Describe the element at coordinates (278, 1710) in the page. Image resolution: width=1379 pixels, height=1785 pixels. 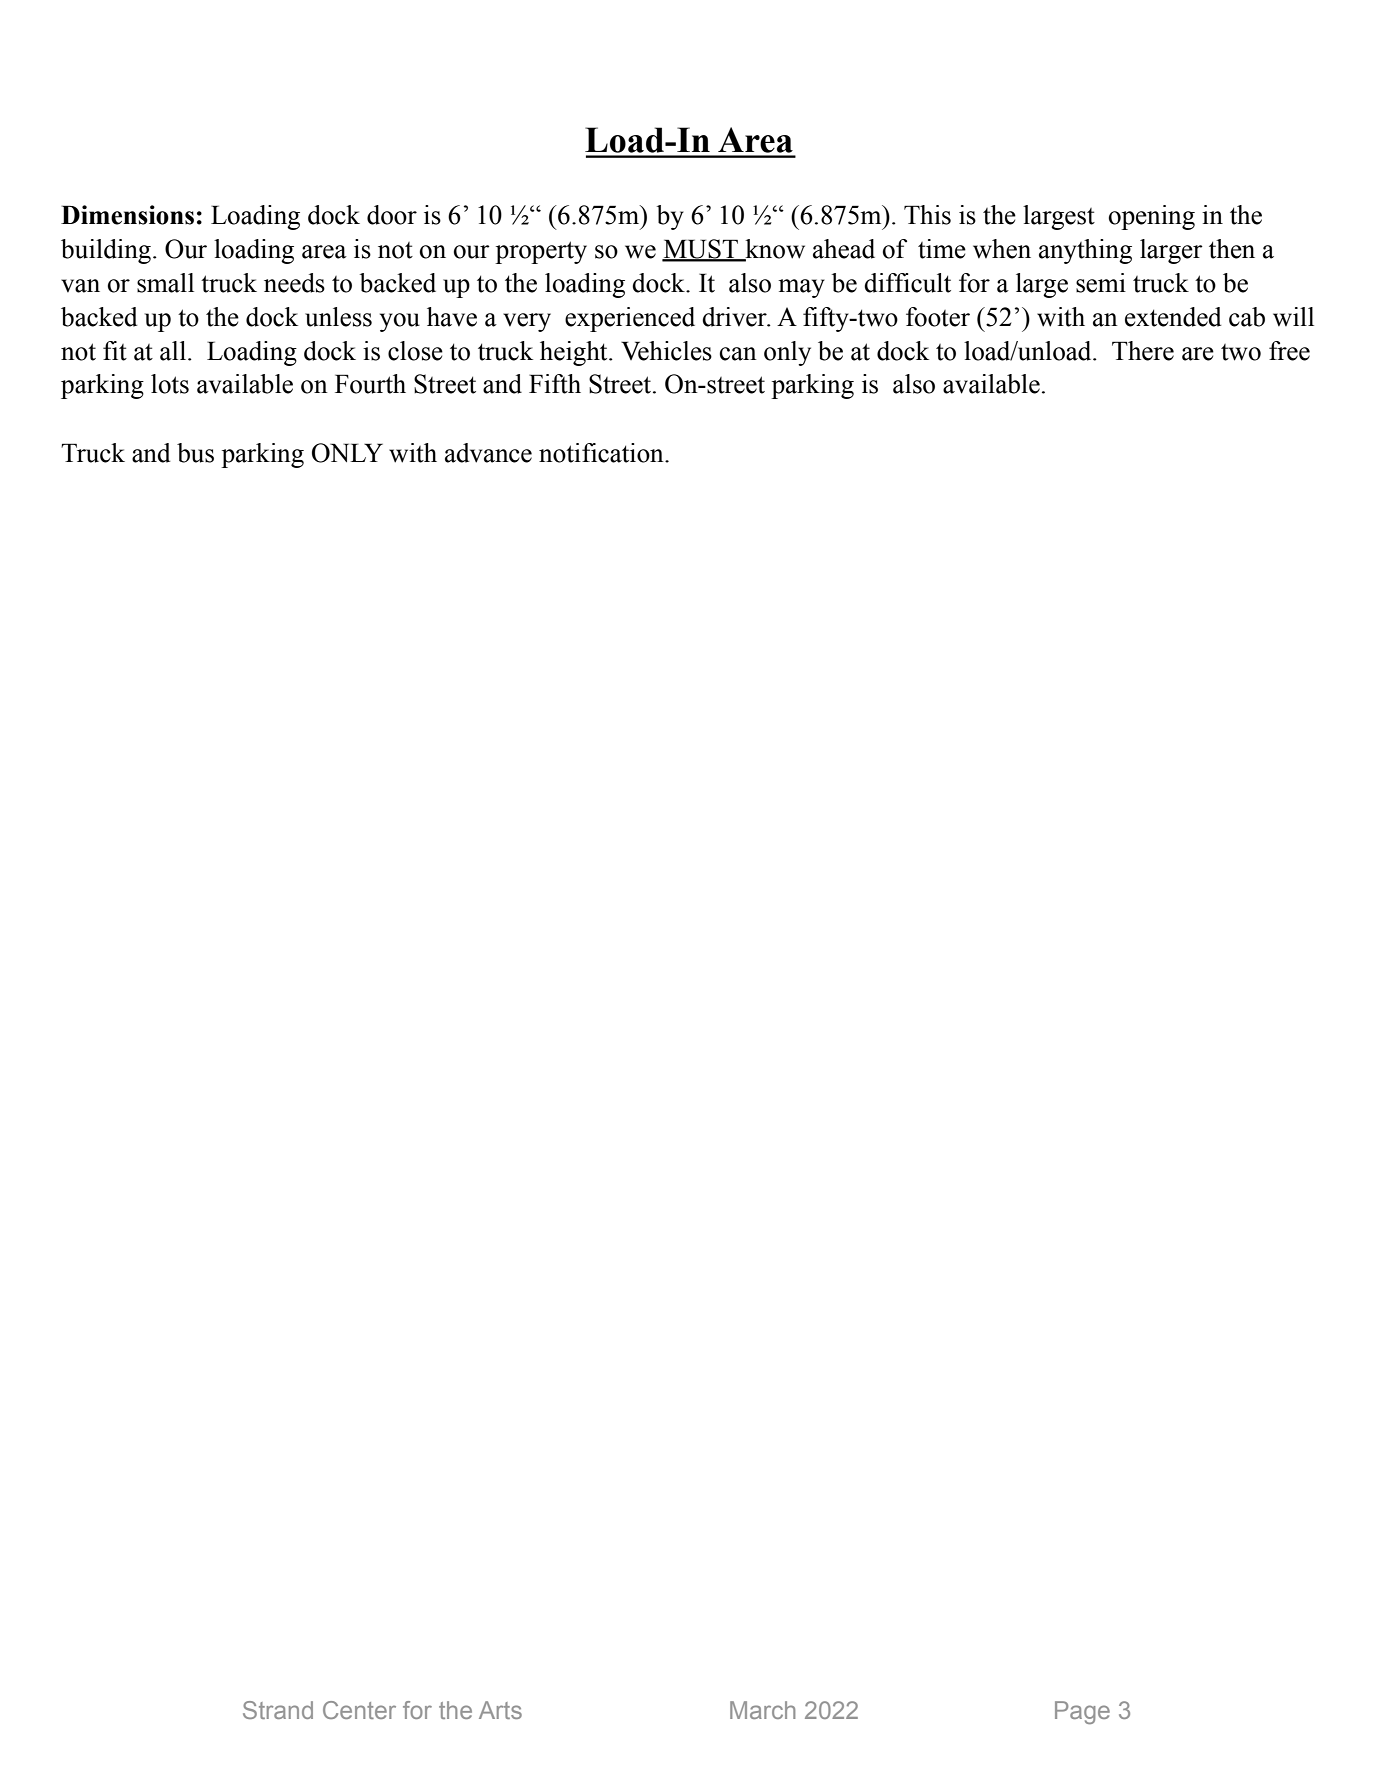
I see `Strand` at that location.
